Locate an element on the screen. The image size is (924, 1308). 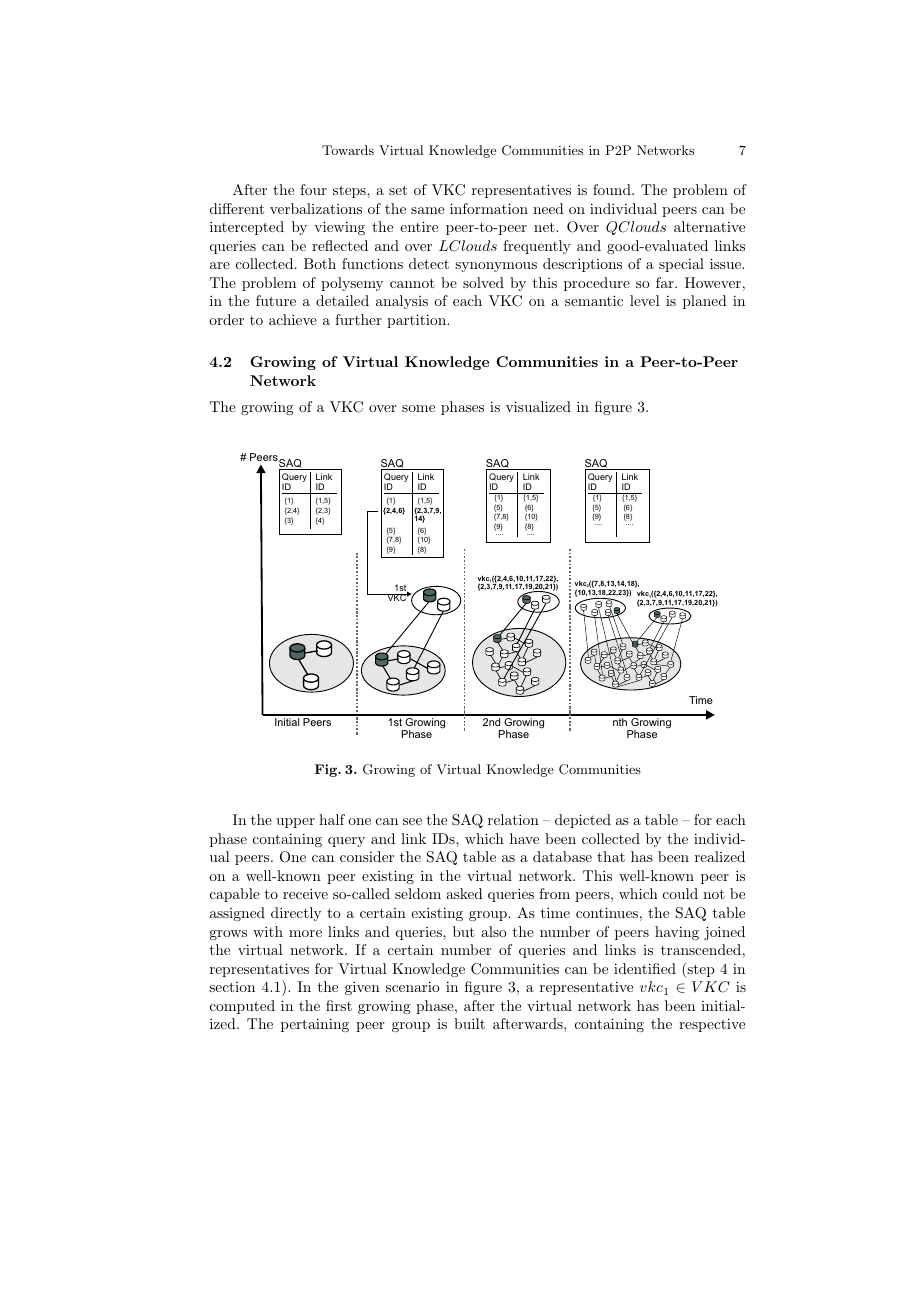
some is located at coordinates (418, 408).
